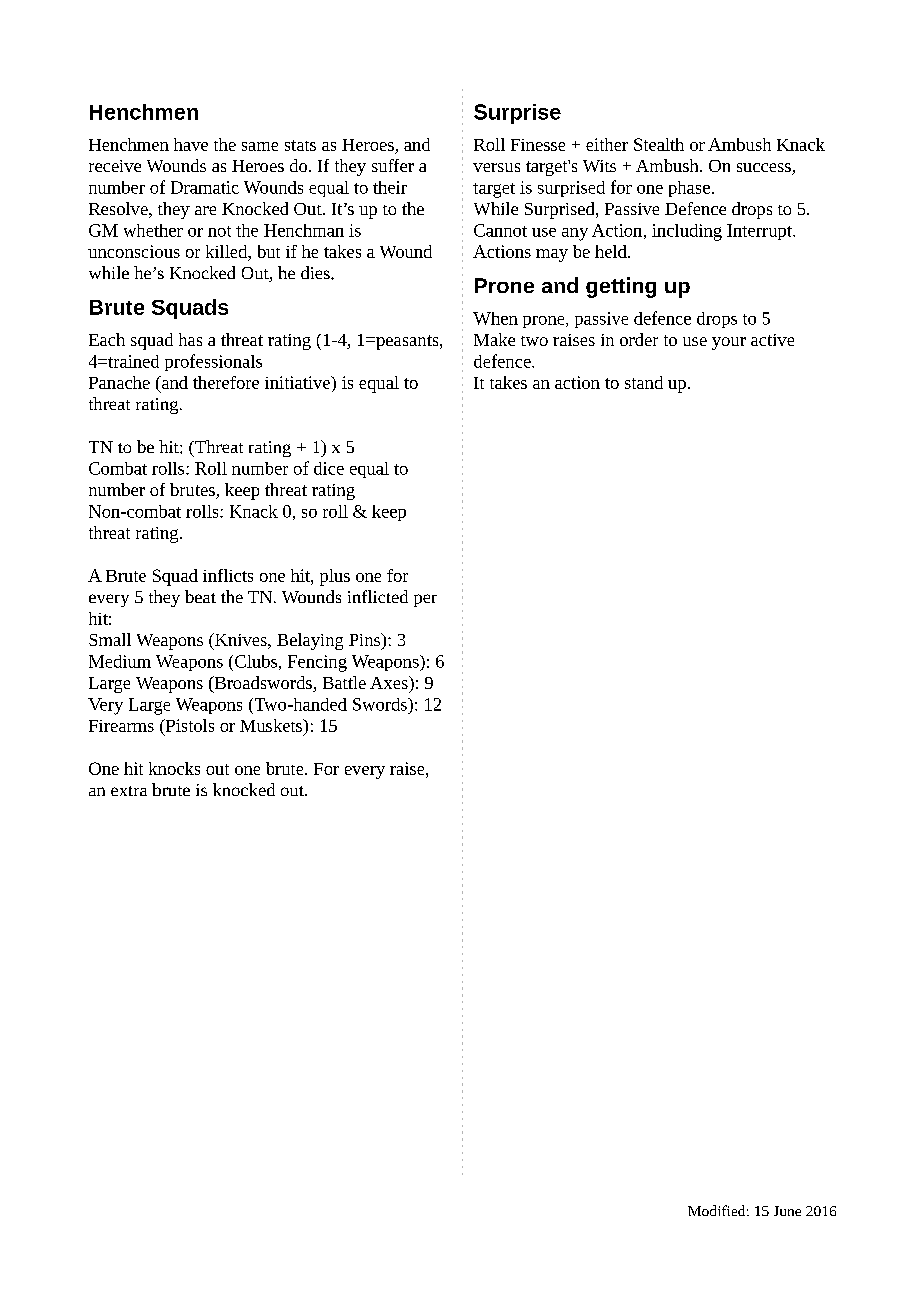 The width and height of the document is (924, 1308). What do you see at coordinates (425, 600) in the document?
I see `per` at bounding box center [425, 600].
